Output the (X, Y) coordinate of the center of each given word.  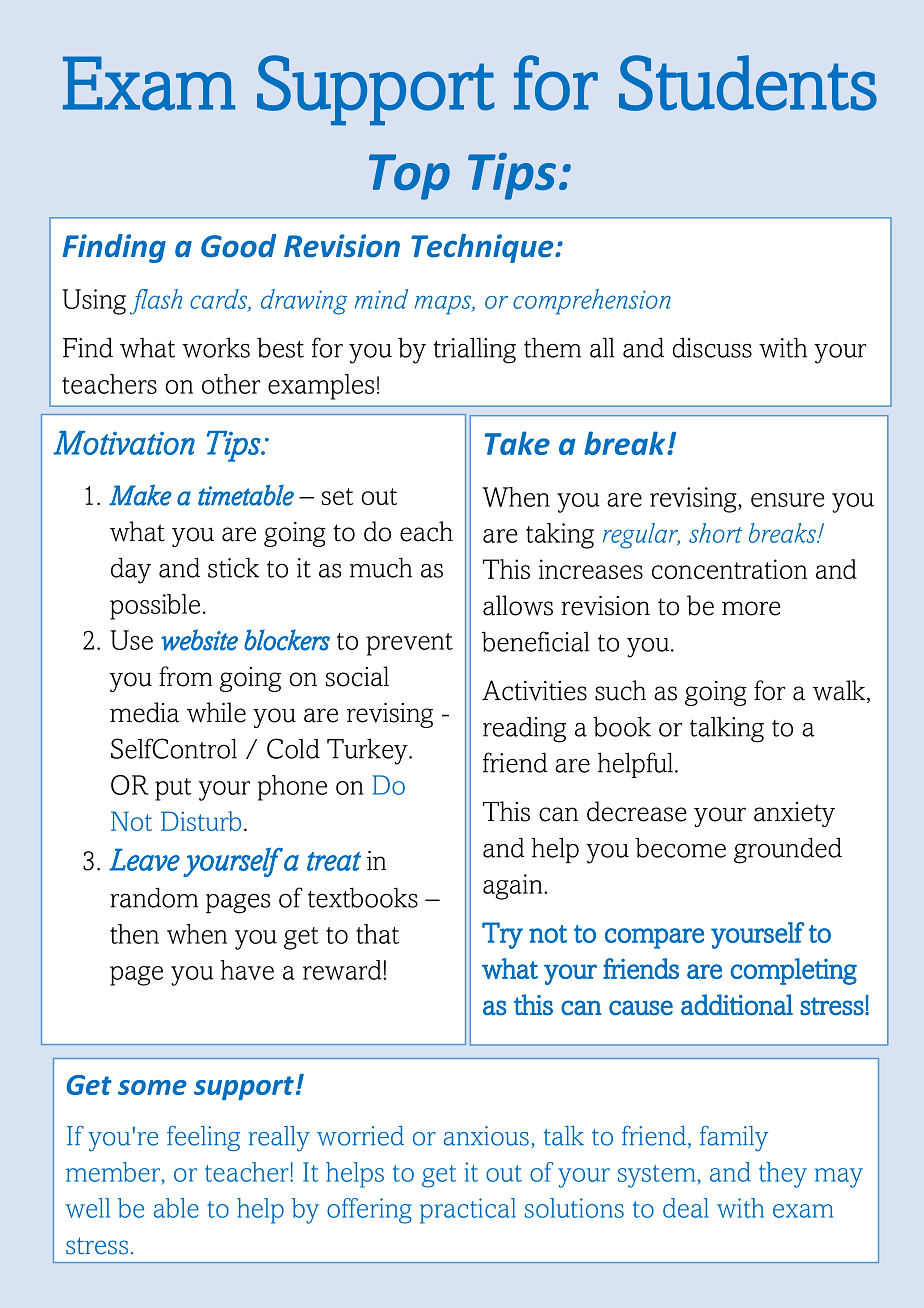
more (751, 608)
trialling (475, 350)
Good (238, 246)
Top (409, 177)
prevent (409, 644)
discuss (712, 347)
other (231, 384)
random (154, 897)
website (199, 640)
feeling (203, 1138)
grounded (788, 850)
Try (502, 935)
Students (748, 83)
